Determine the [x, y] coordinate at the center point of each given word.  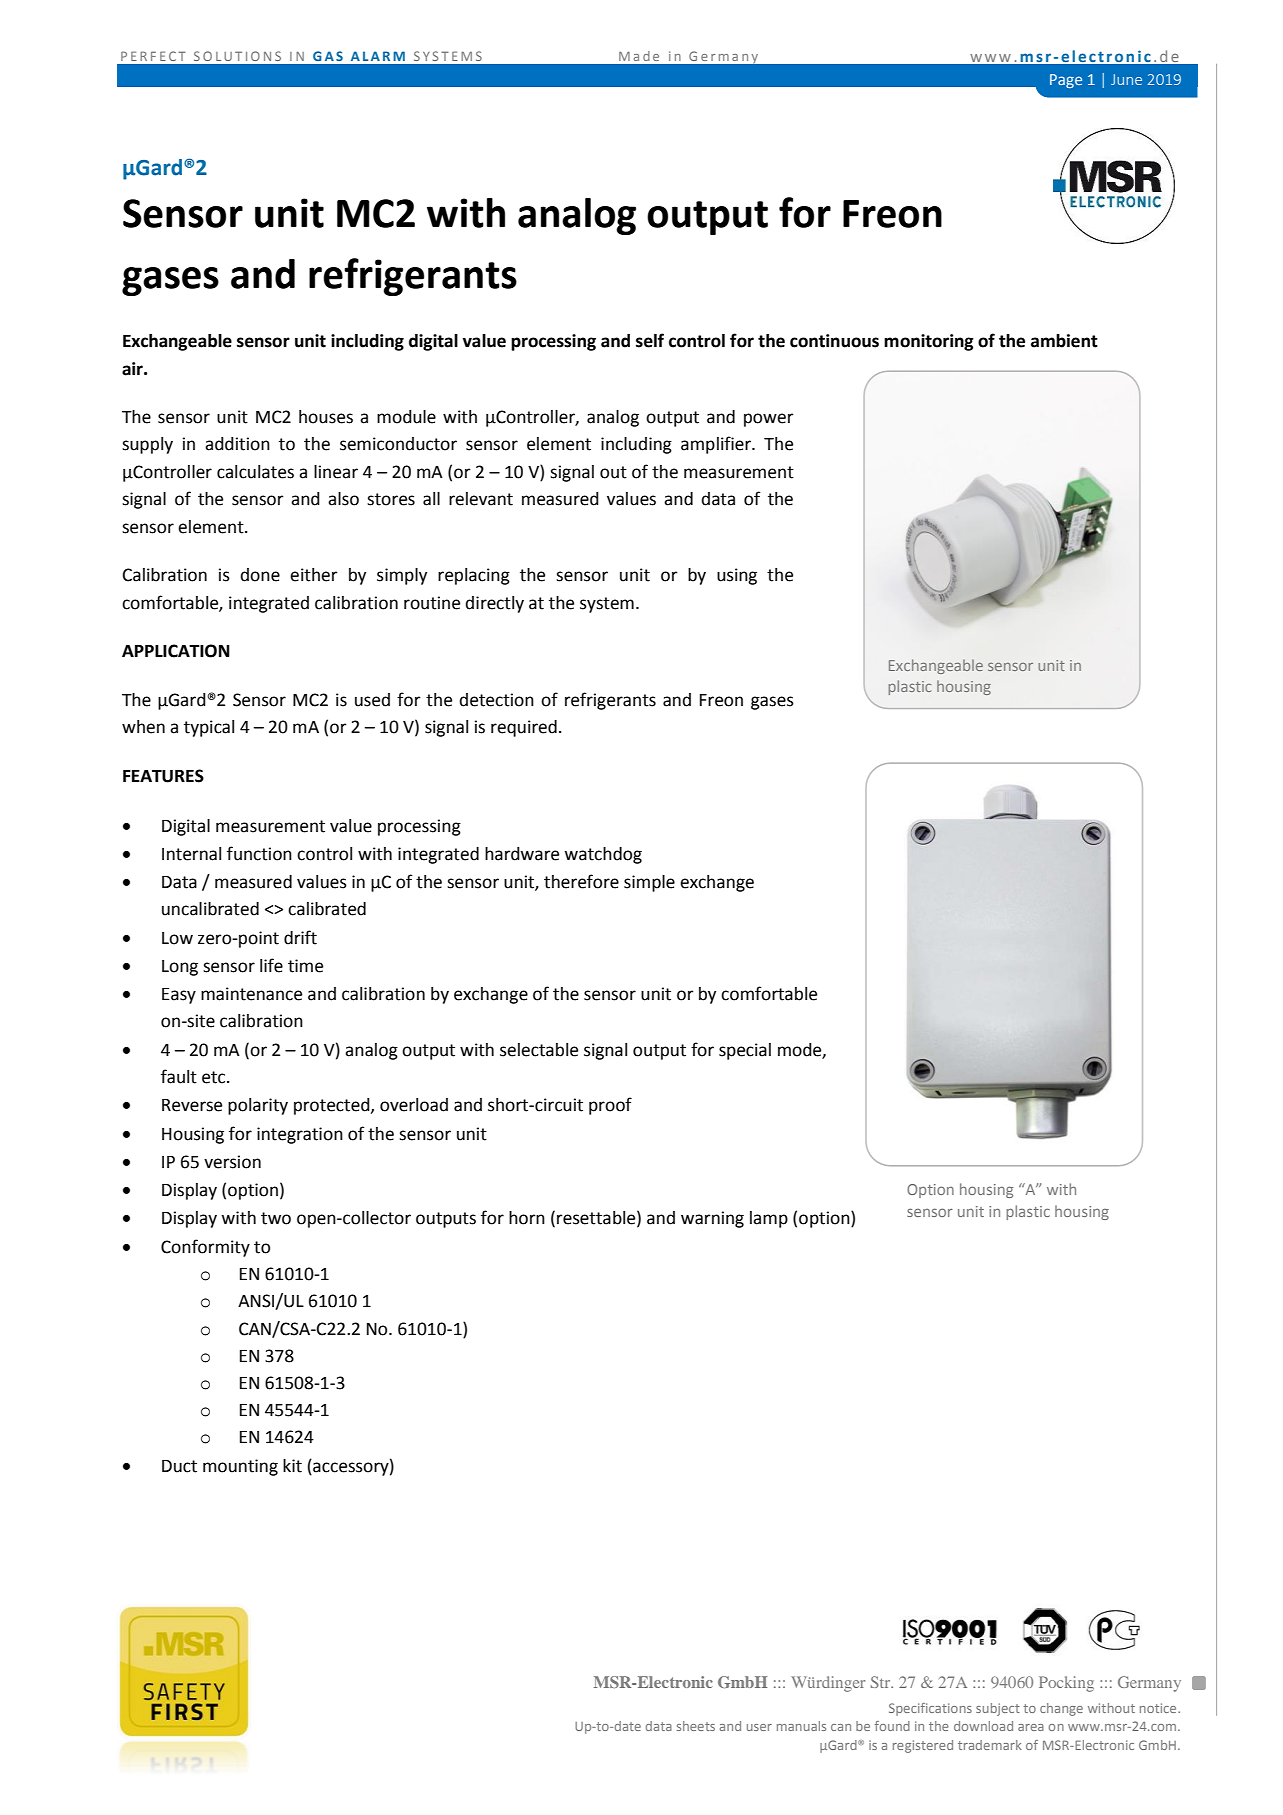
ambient [1064, 341]
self [650, 340]
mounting [240, 1467]
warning [712, 1219]
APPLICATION [176, 651]
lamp [769, 1219]
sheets [696, 1726]
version [232, 1162]
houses [326, 417]
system [607, 605]
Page [1066, 81]
